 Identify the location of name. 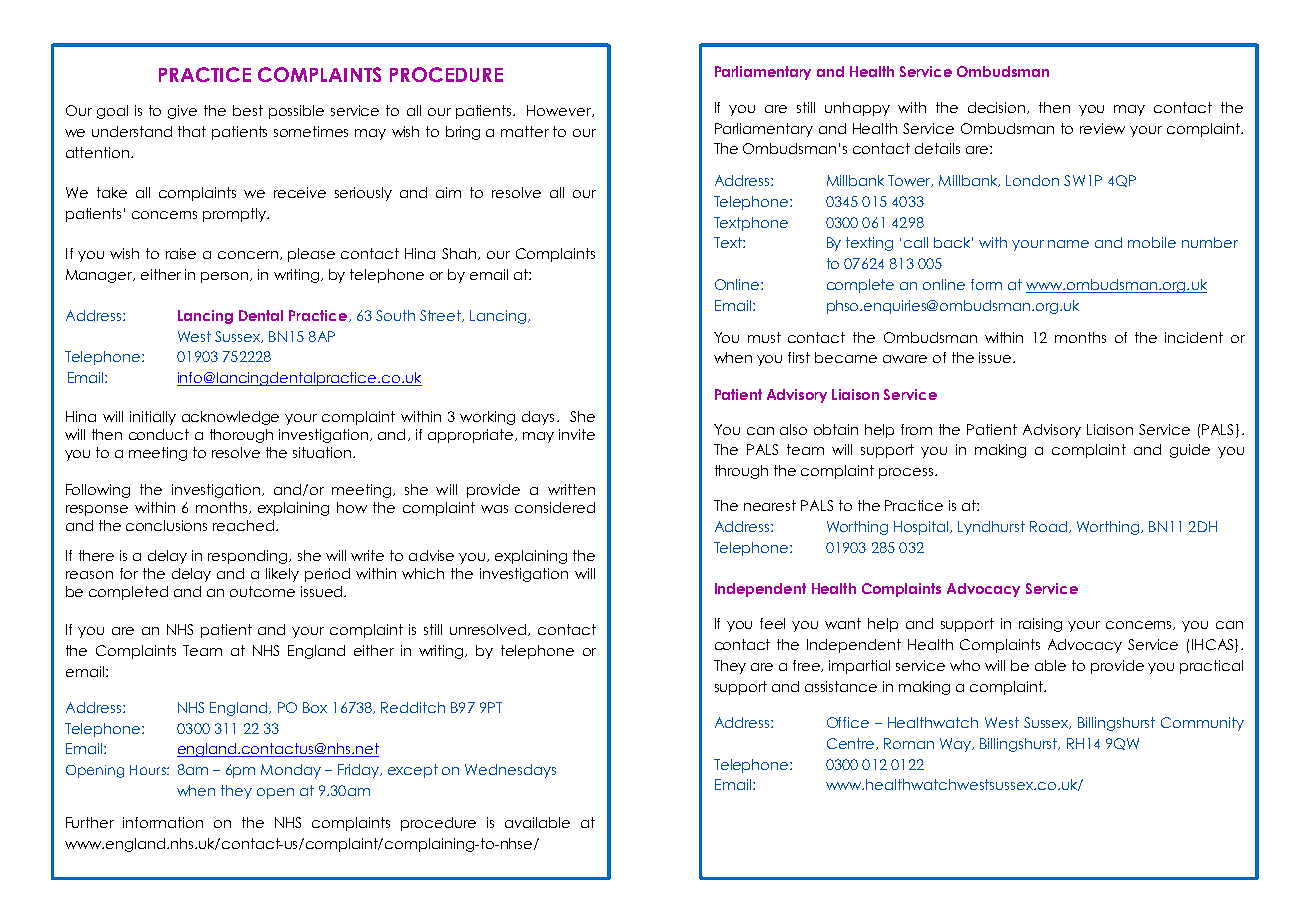
(1068, 244).
